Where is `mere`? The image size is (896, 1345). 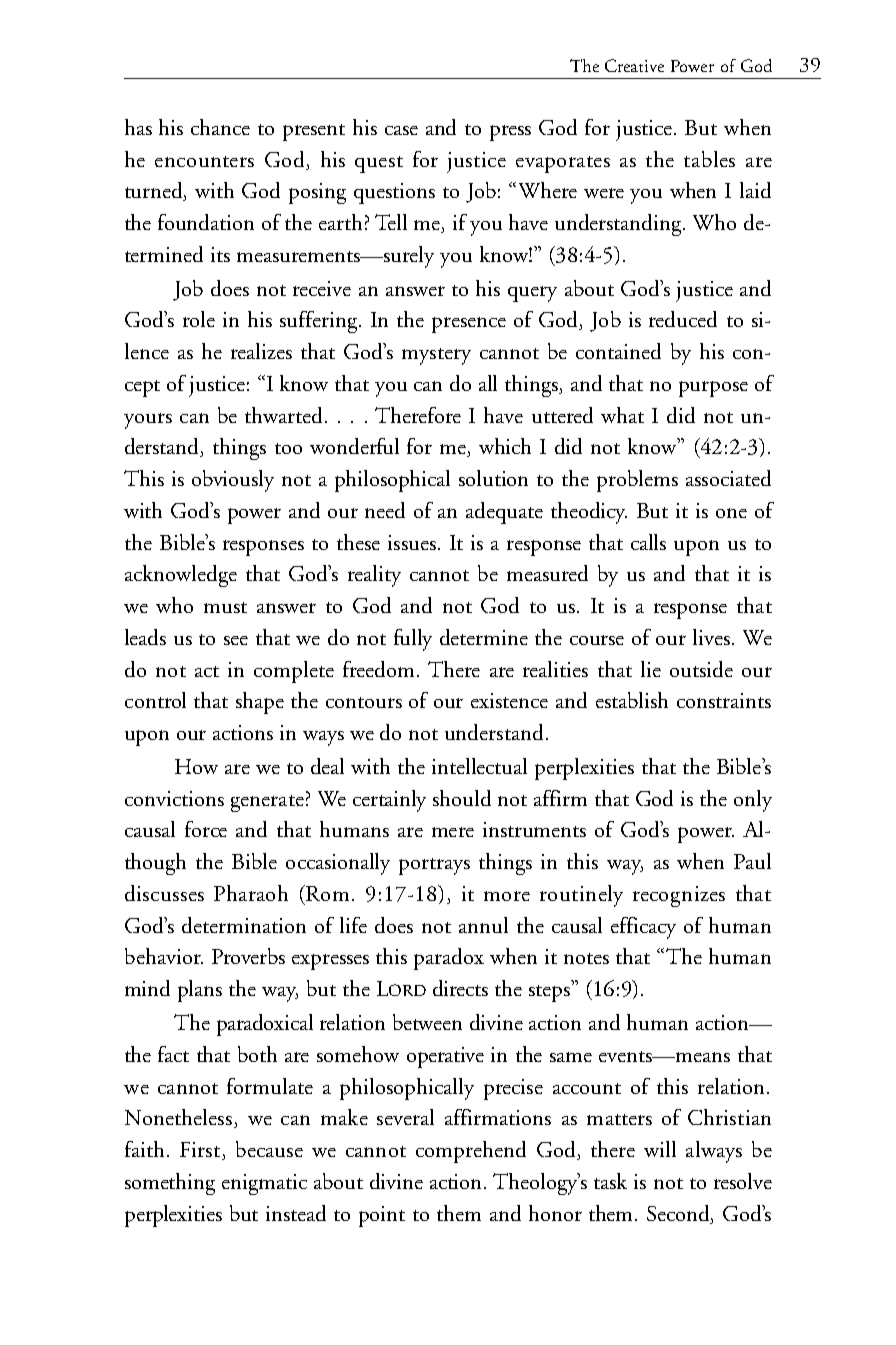
mere is located at coordinates (453, 832).
